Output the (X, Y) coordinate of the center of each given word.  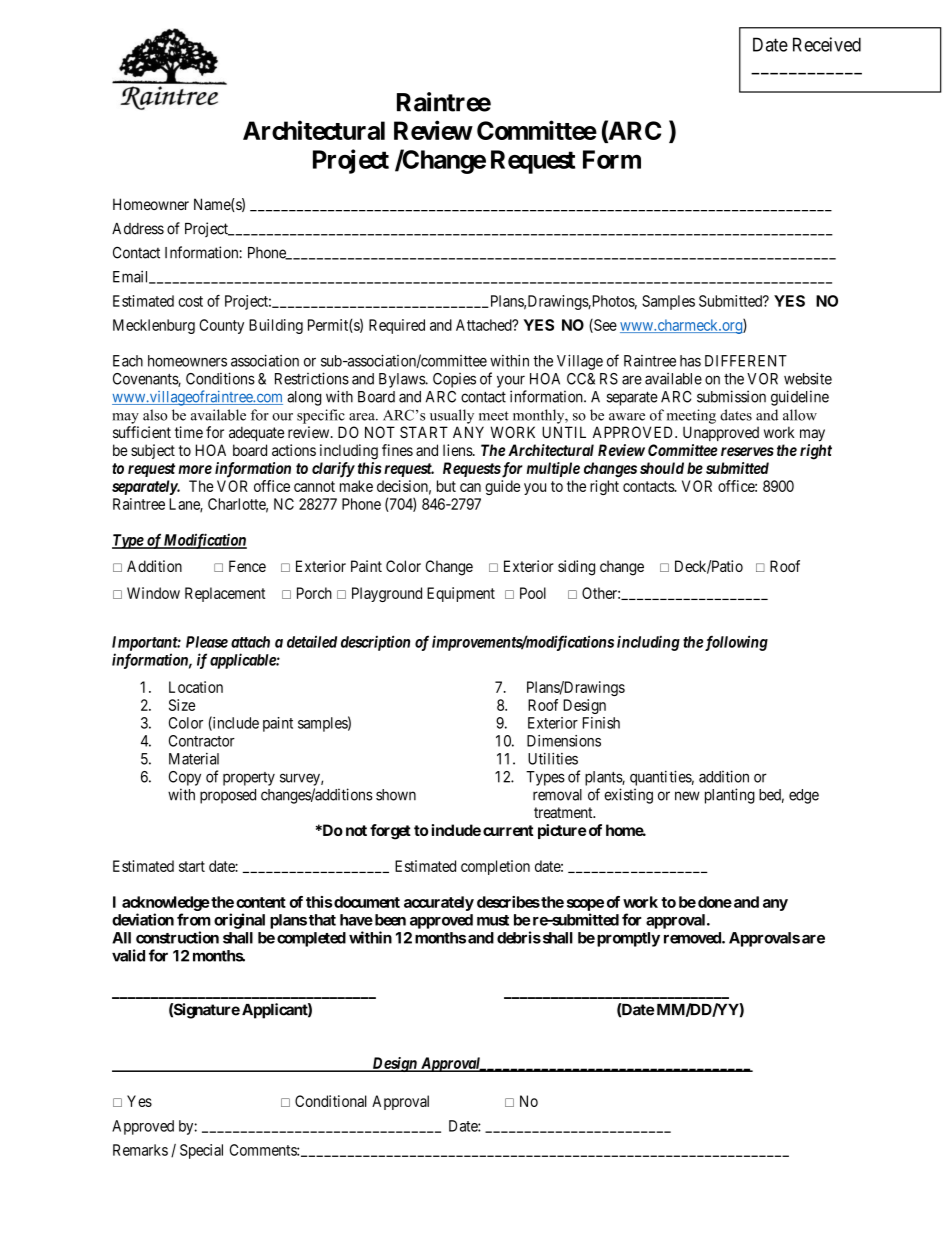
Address (138, 229)
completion (495, 867)
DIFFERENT (746, 361)
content (261, 902)
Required (397, 326)
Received (827, 44)
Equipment (461, 594)
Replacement (225, 594)
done (715, 902)
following (736, 643)
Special (201, 1151)
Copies (454, 380)
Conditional (331, 1101)
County (221, 326)
